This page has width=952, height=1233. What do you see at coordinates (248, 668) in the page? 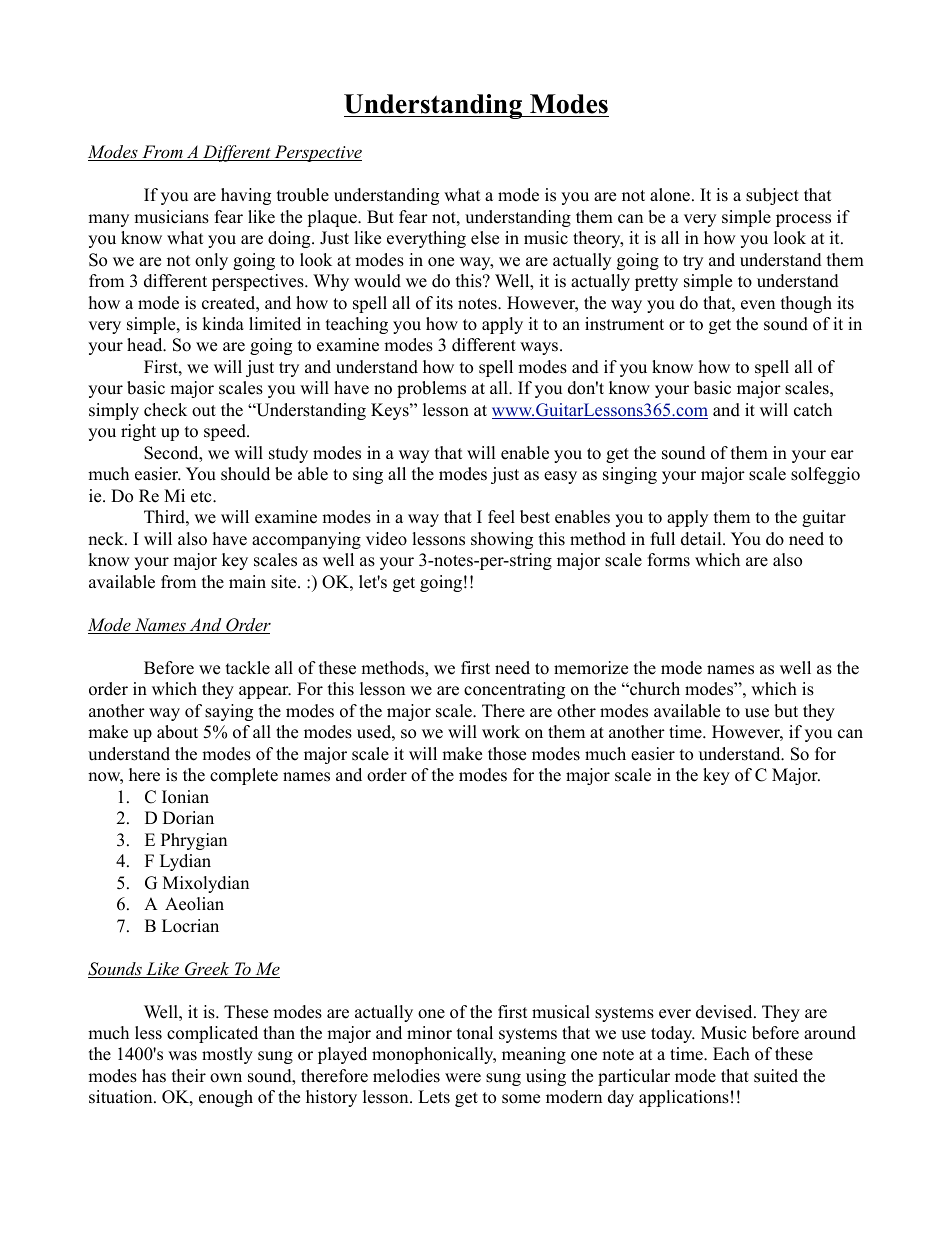
I see `tackle` at bounding box center [248, 668].
